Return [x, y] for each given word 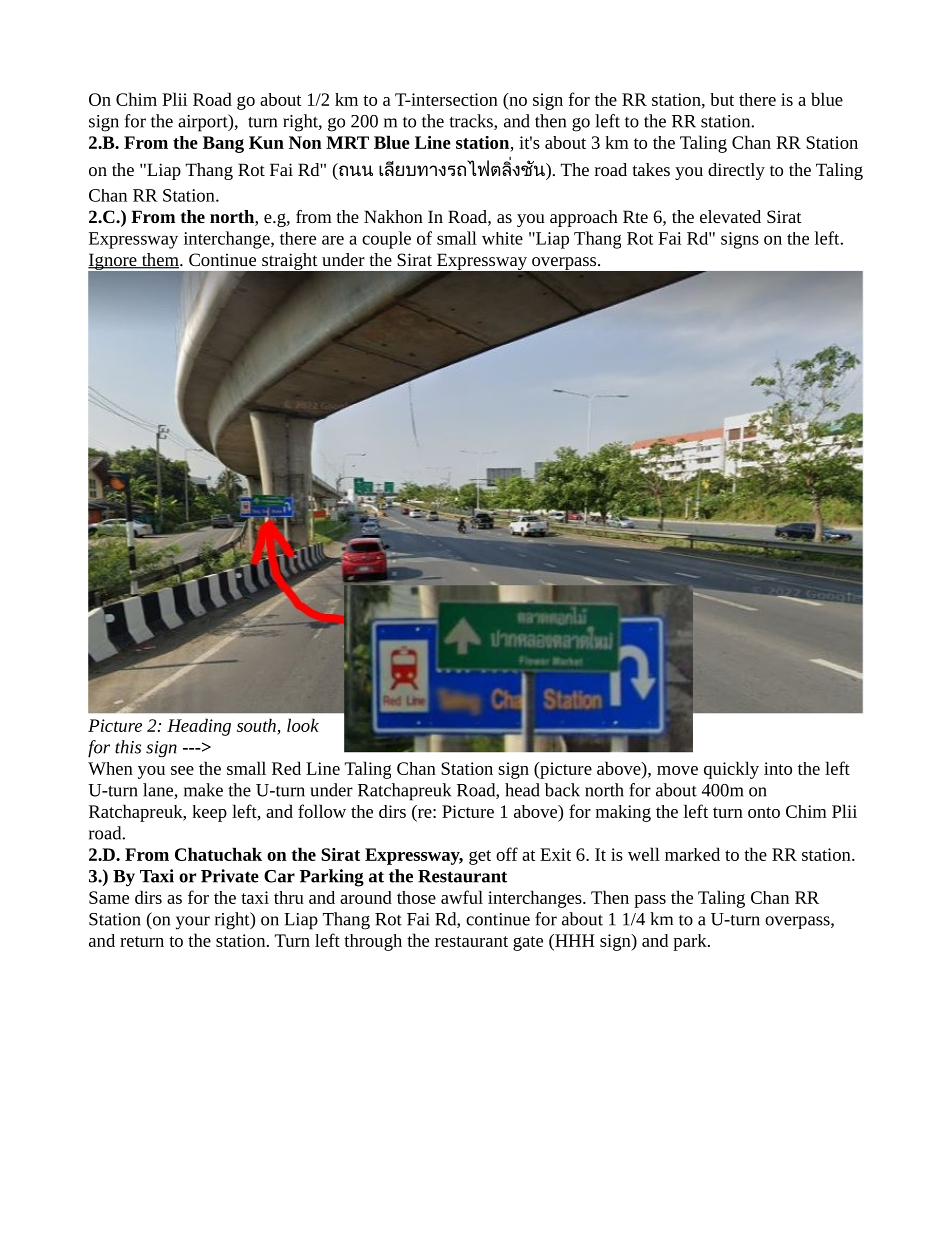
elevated [730, 216]
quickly [731, 770]
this [128, 747]
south [257, 726]
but [722, 99]
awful [462, 897]
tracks [472, 122]
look [303, 725]
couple [386, 240]
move [677, 770]
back [562, 790]
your [193, 923]
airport [204, 123]
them [160, 261]
